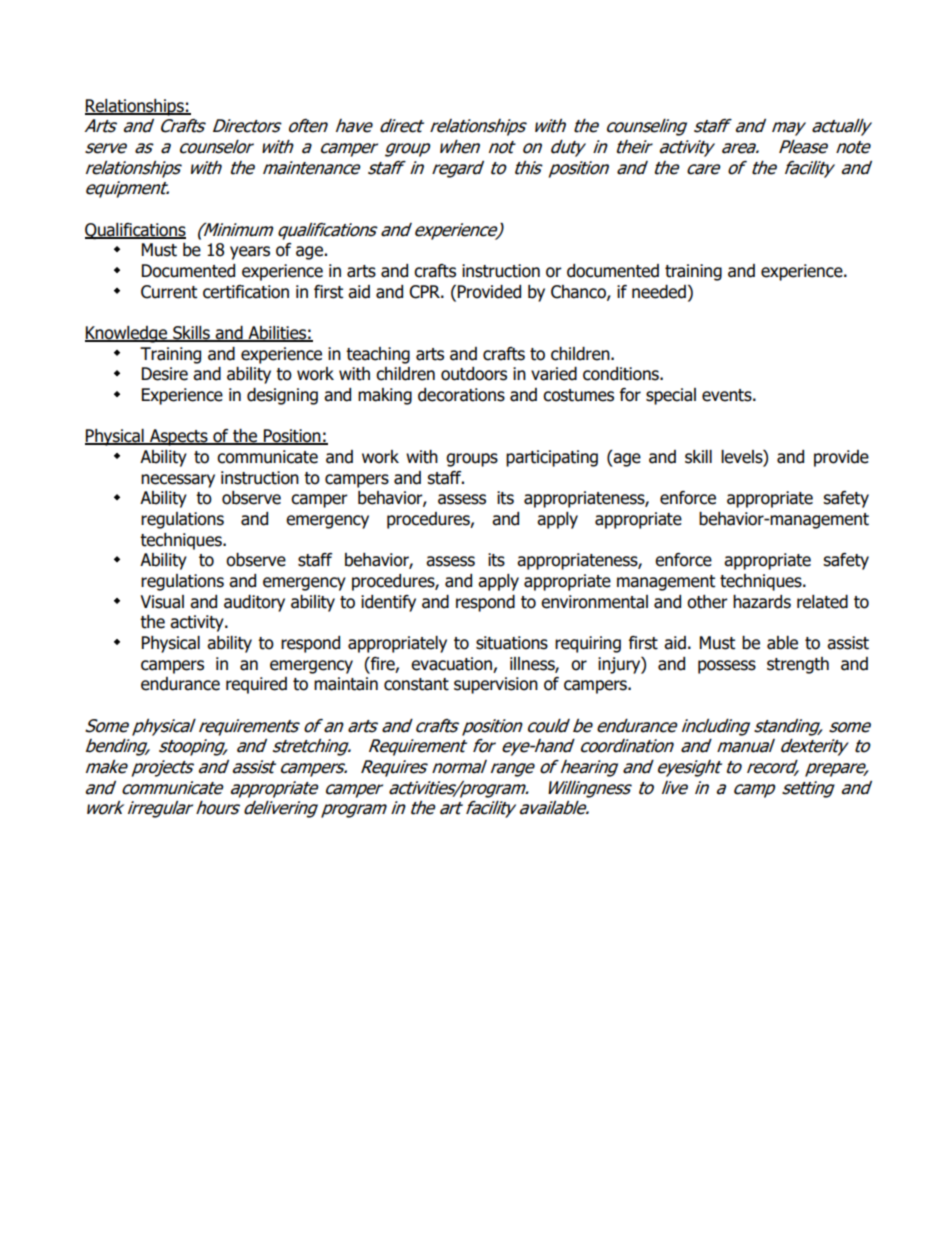 This page has width=952, height=1233. I want to click on participating, so click(552, 458).
